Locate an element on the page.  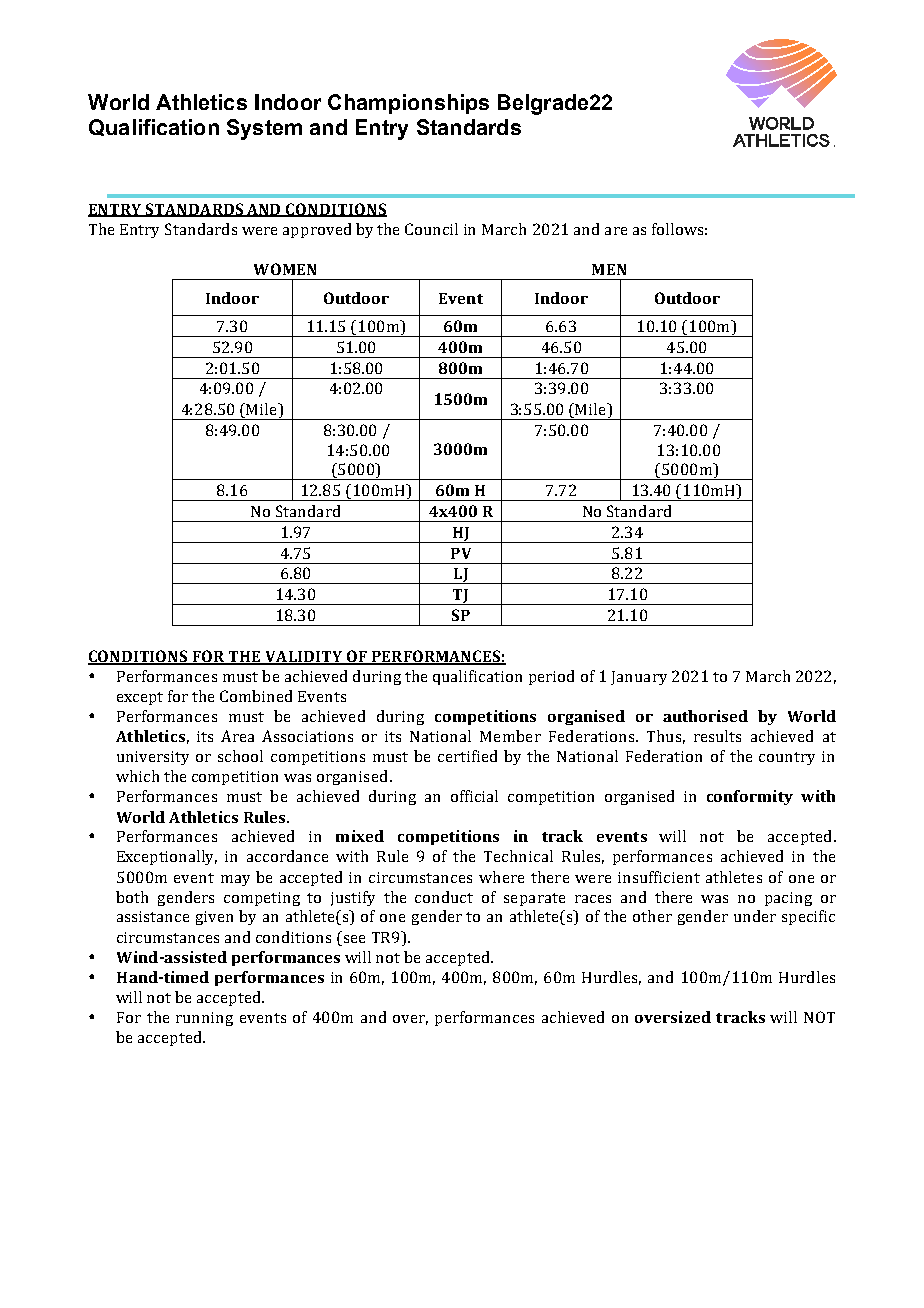
January is located at coordinates (639, 678).
